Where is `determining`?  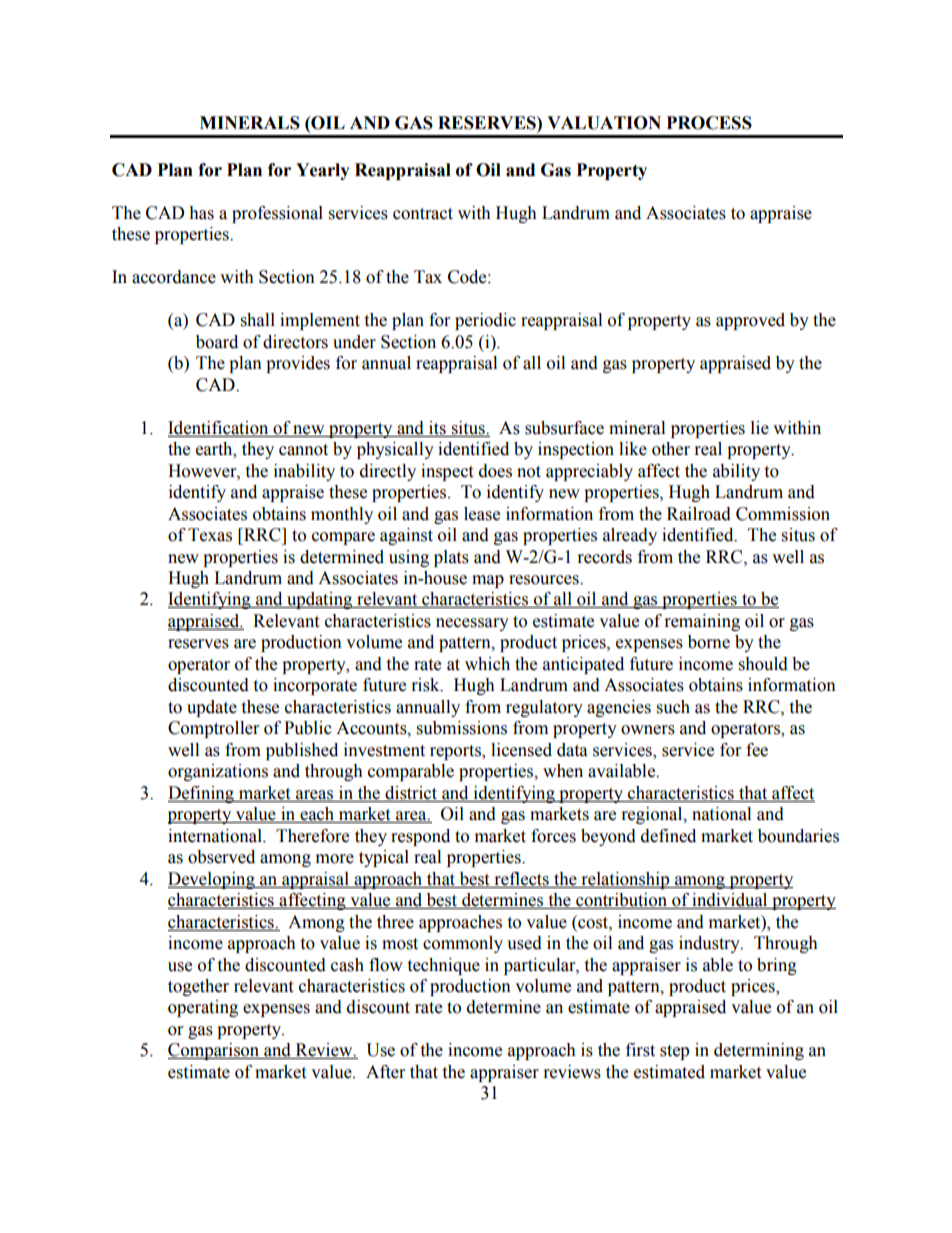
determining is located at coordinates (759, 1051).
